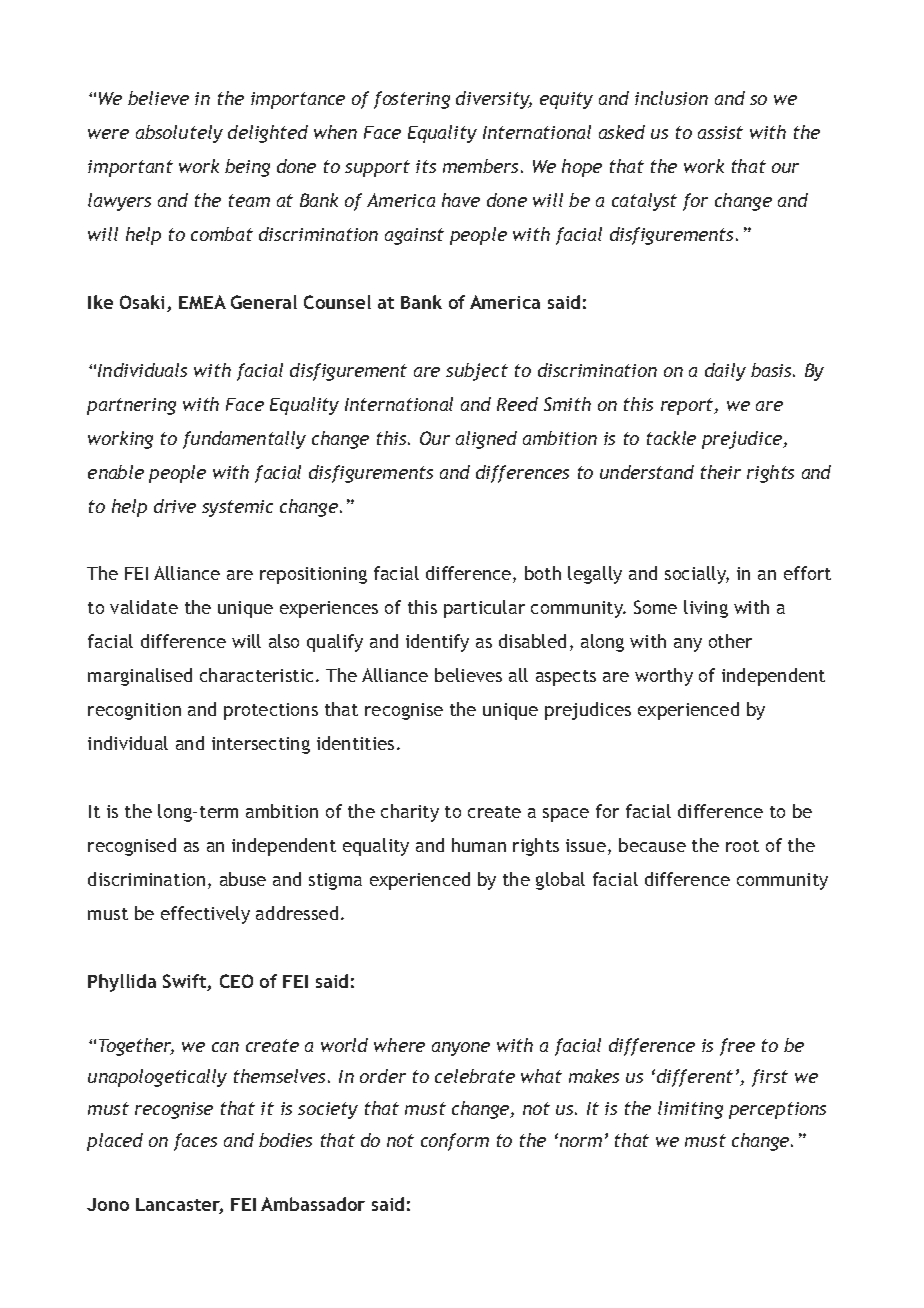  What do you see at coordinates (131, 406) in the screenshot?
I see `partnering` at bounding box center [131, 406].
